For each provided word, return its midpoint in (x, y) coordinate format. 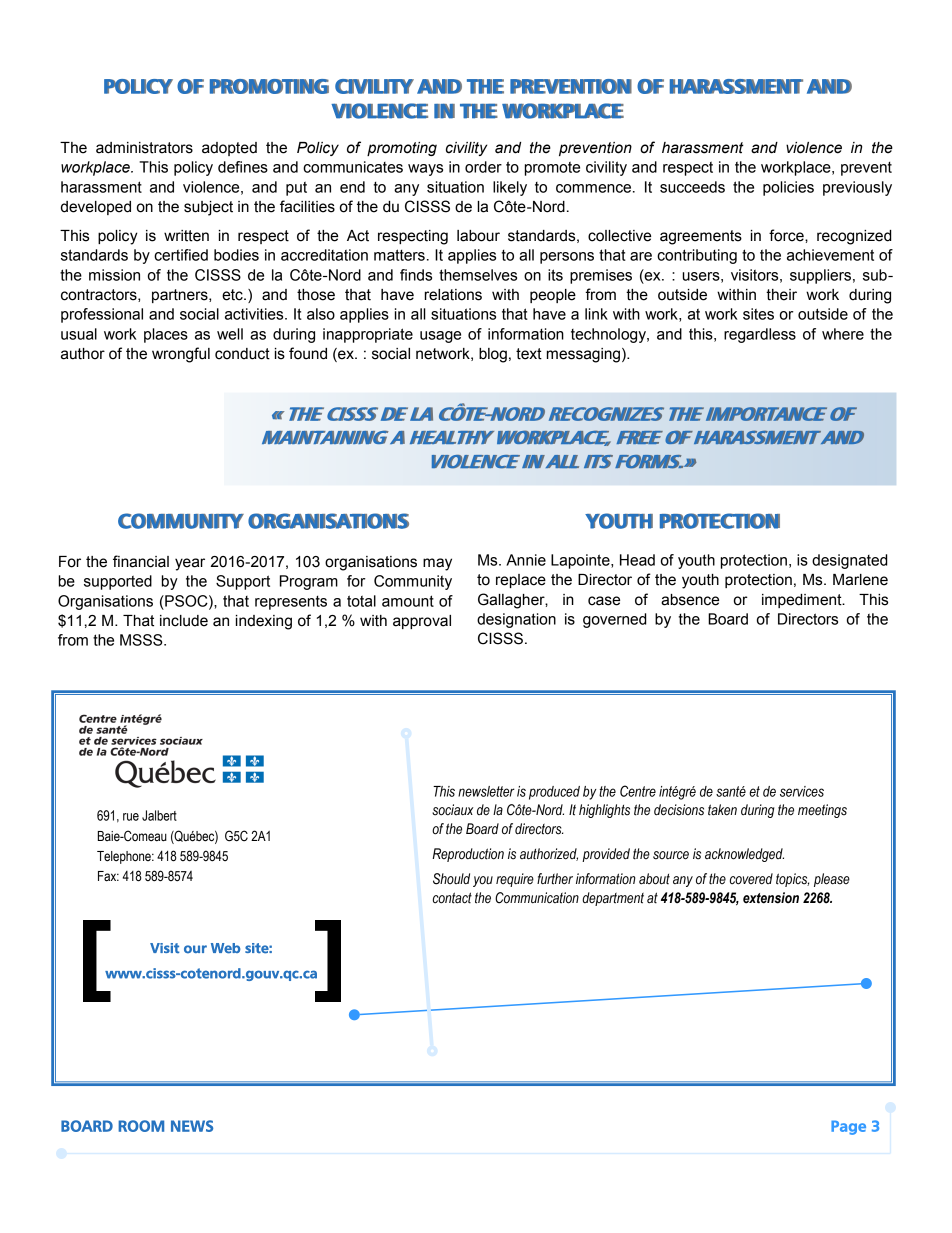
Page (848, 1127)
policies (788, 188)
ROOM (141, 1126)
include (184, 621)
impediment (803, 601)
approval (422, 622)
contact (452, 898)
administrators (144, 148)
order (483, 167)
